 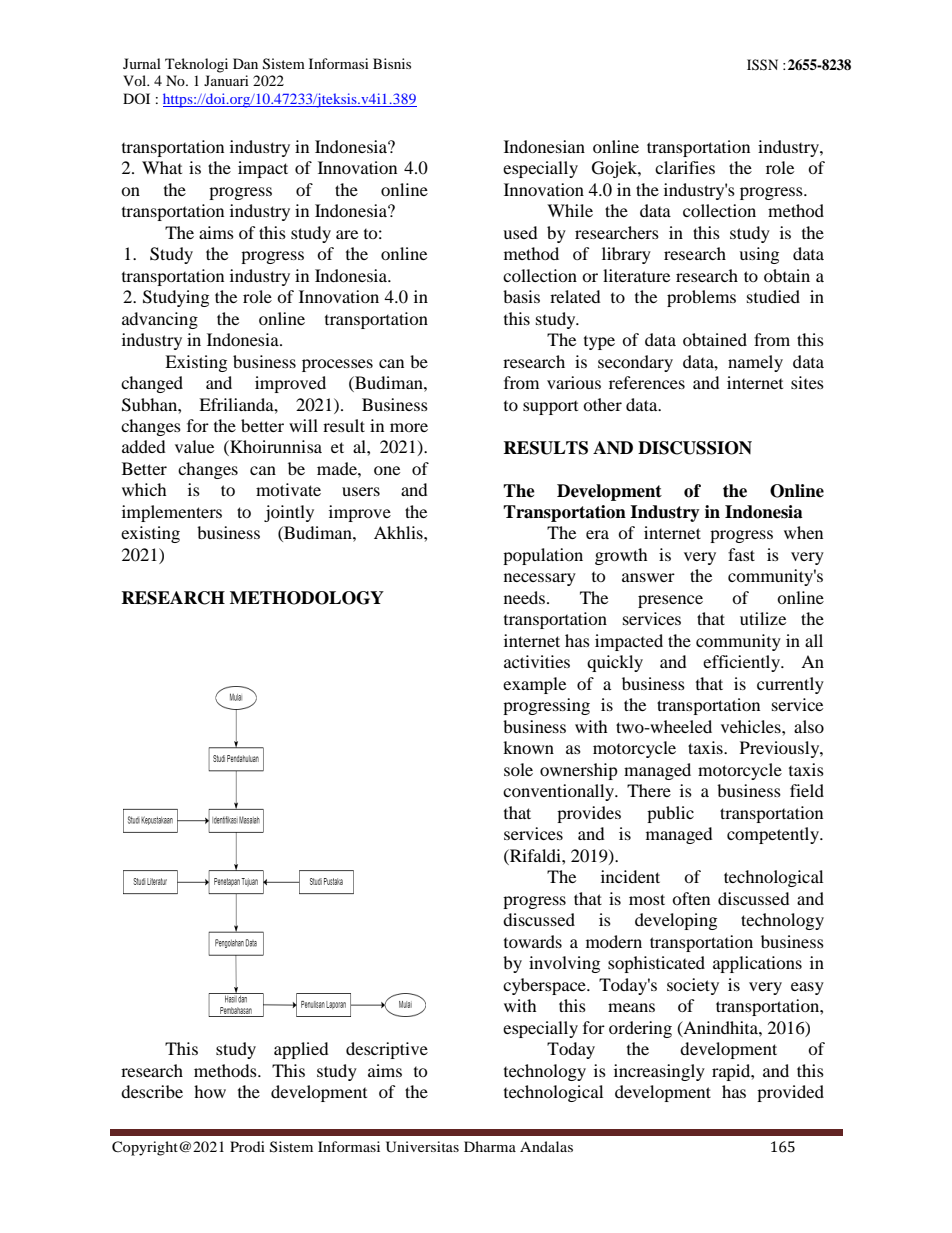 What do you see at coordinates (695, 448) in the document?
I see `DISCUSSION` at bounding box center [695, 448].
